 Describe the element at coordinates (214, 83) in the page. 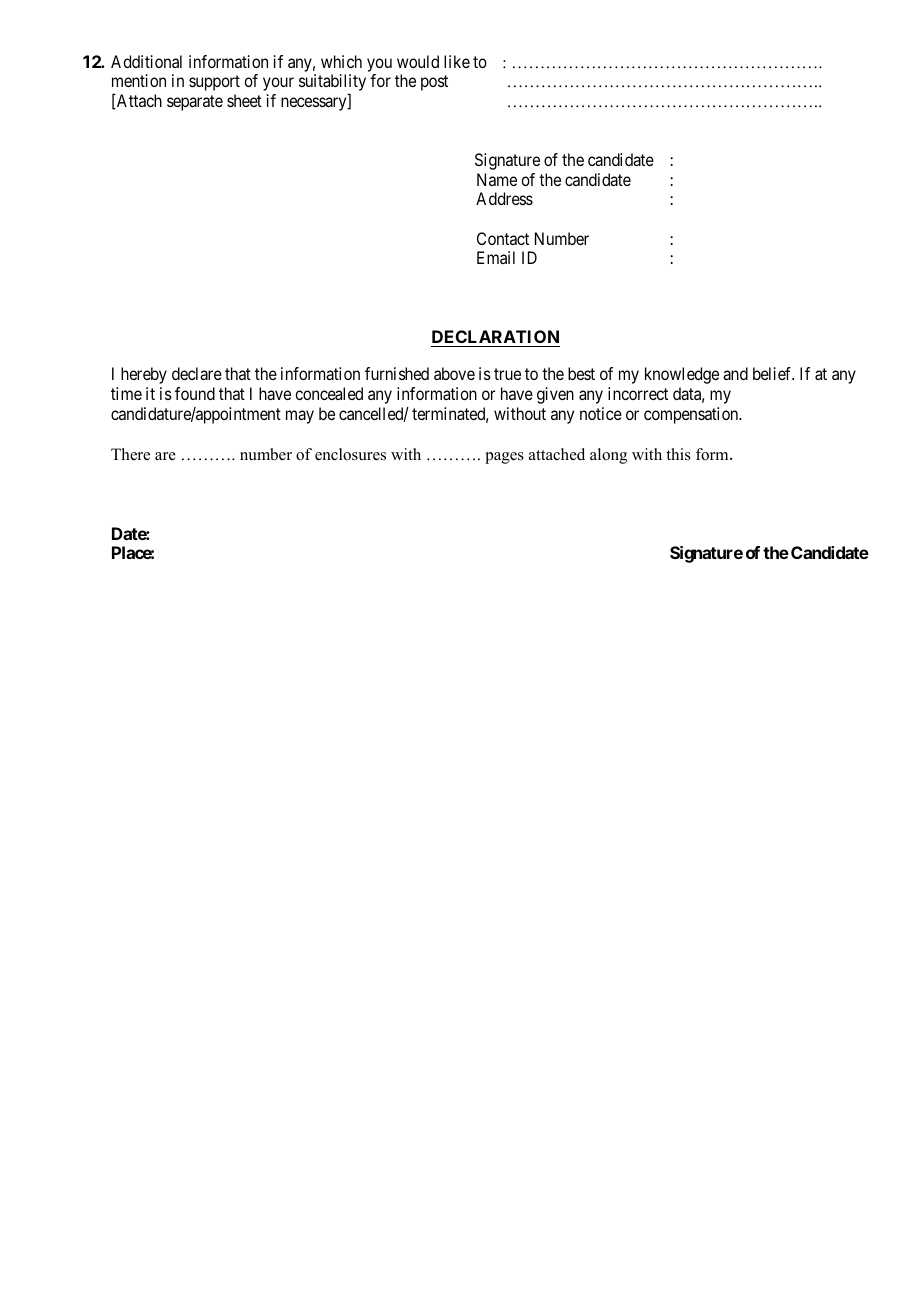

I see `support` at that location.
